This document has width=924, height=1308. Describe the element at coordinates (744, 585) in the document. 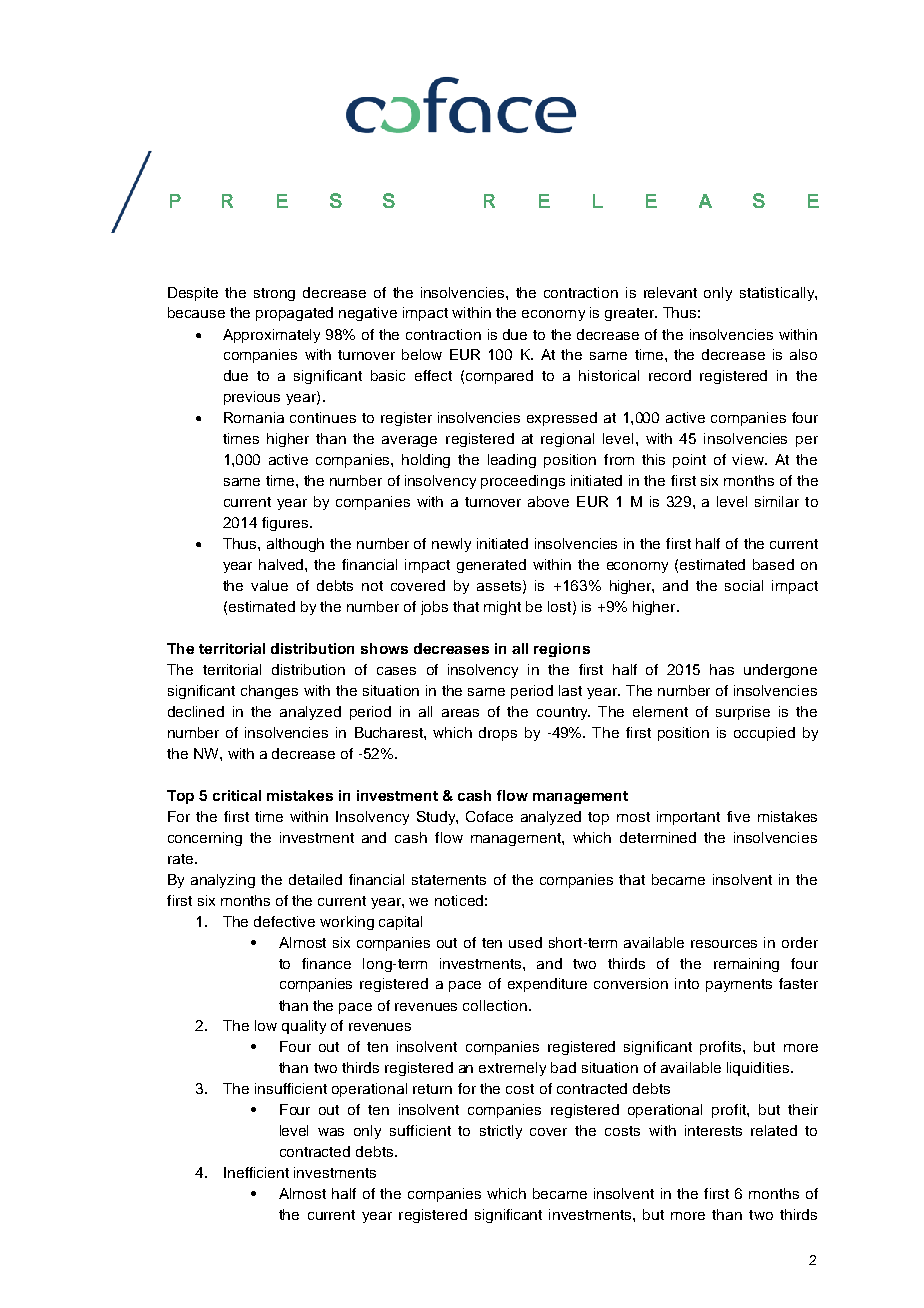

I see `social` at that location.
